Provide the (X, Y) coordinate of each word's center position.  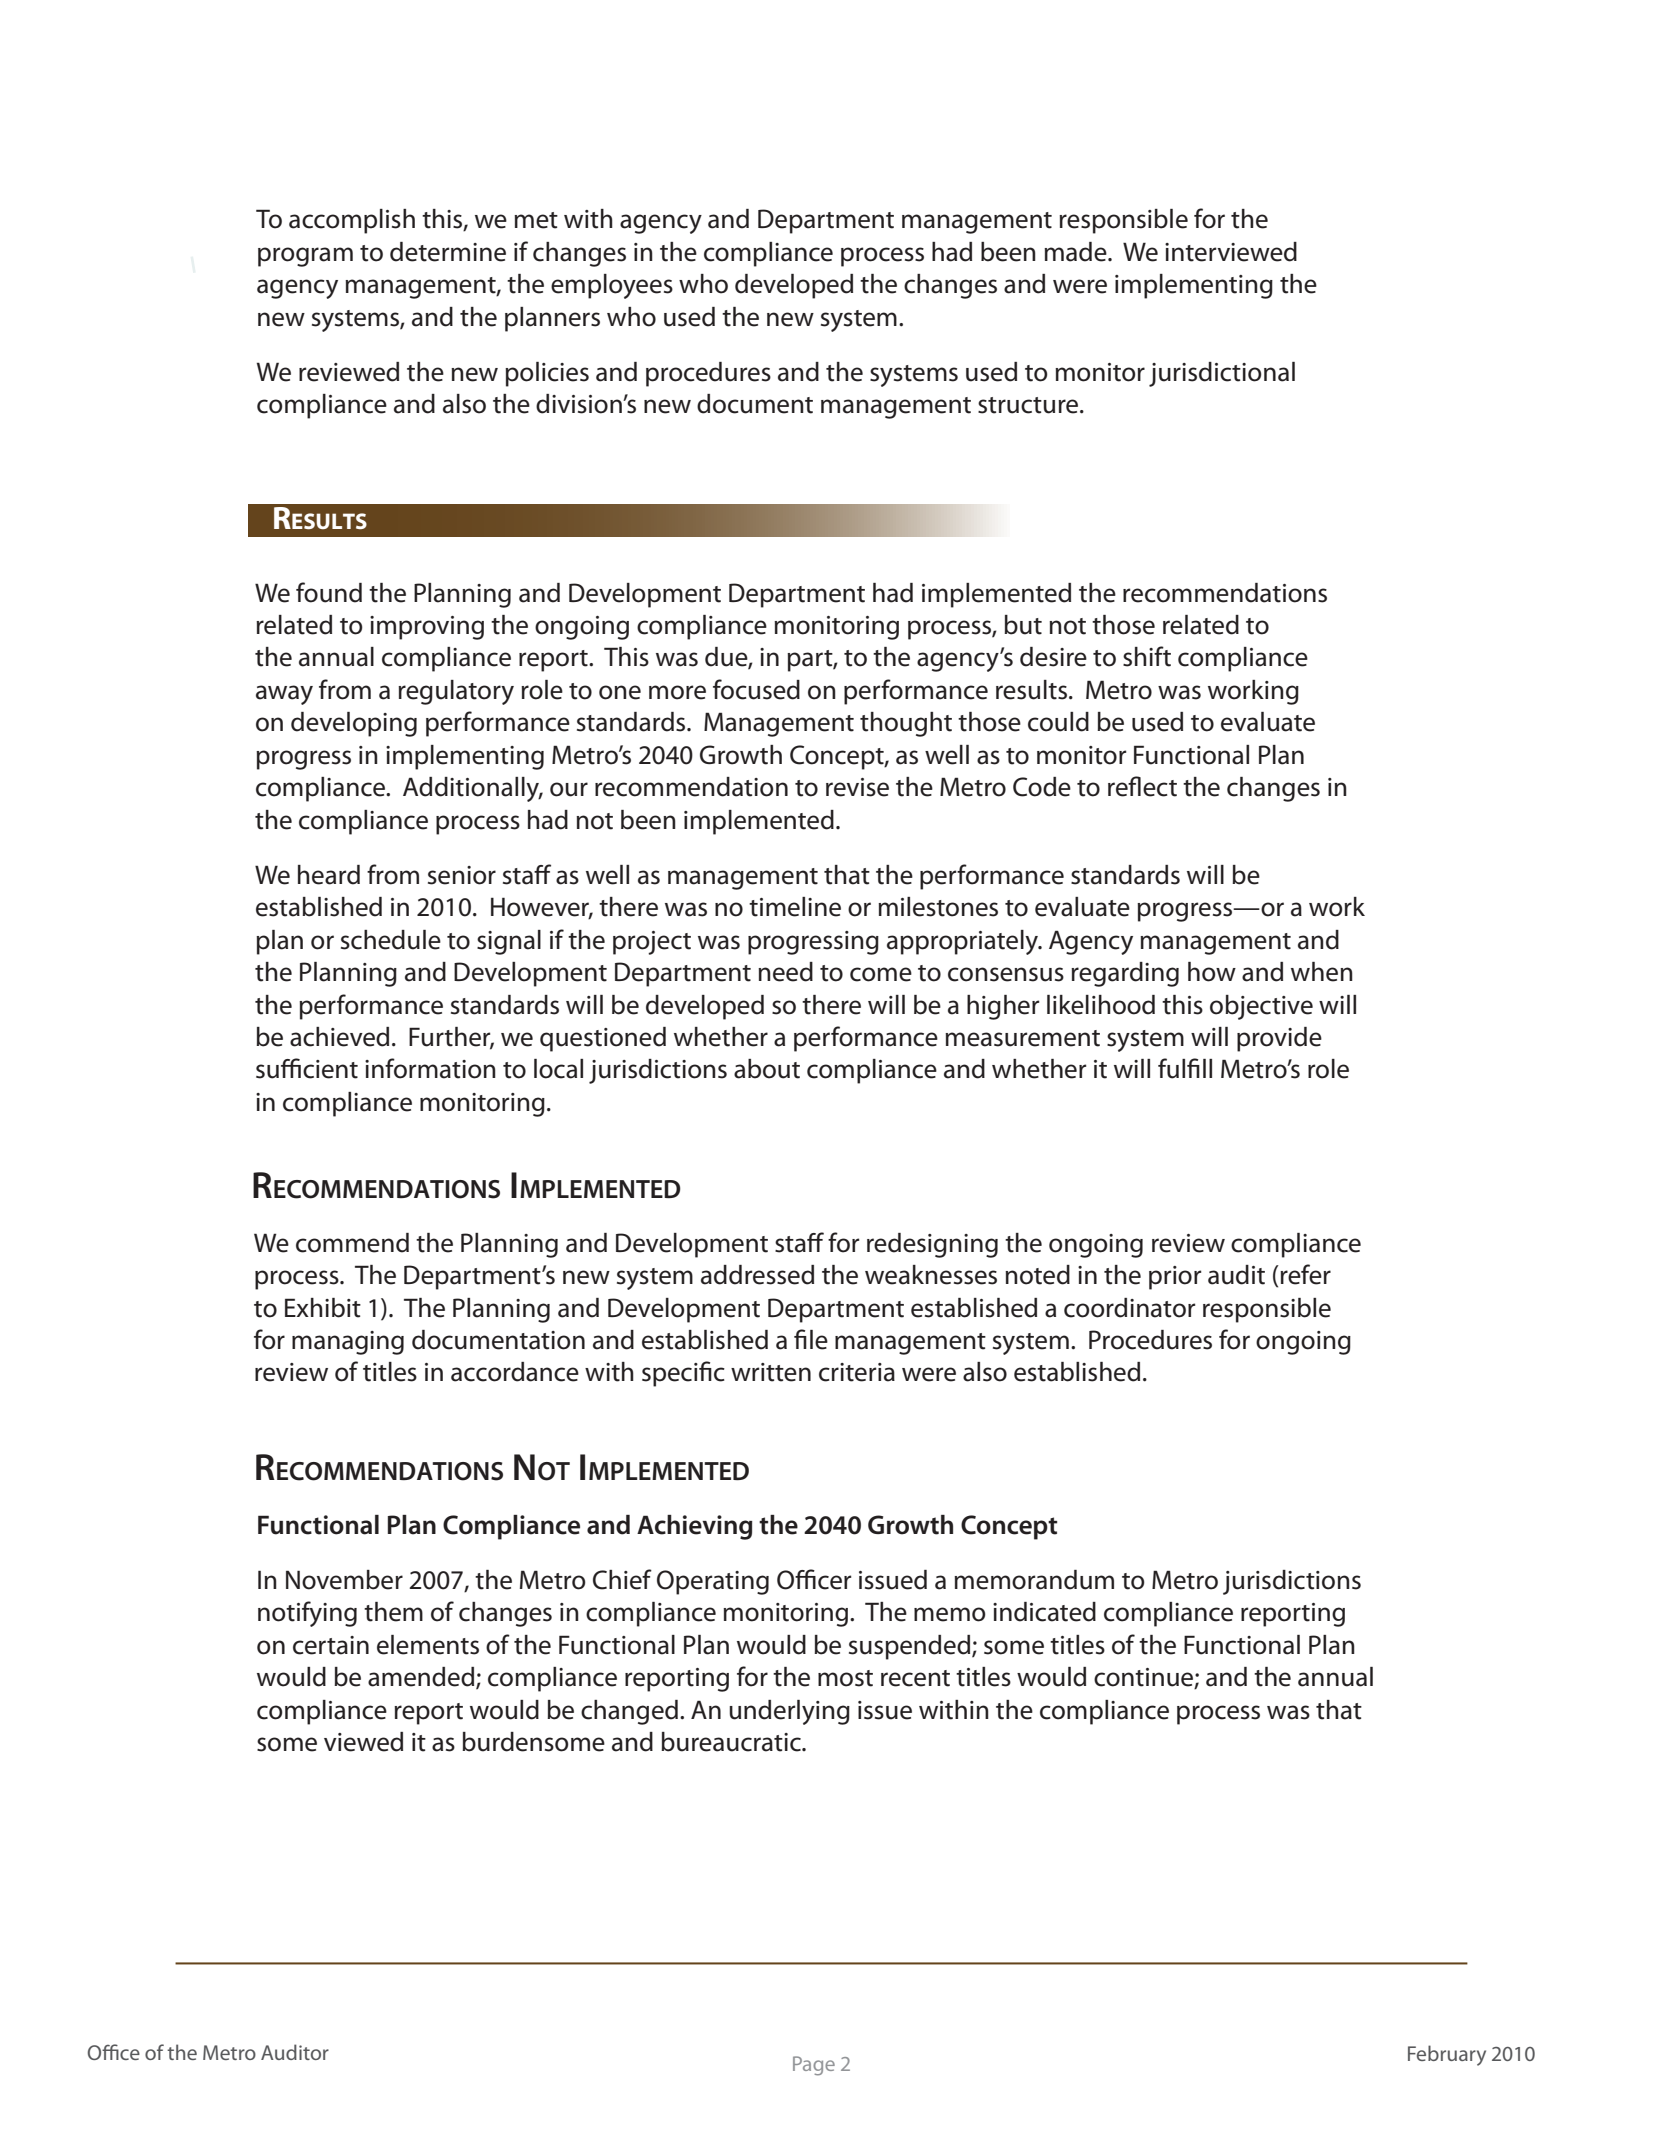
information (430, 1068)
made (1076, 252)
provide (1279, 1039)
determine (448, 252)
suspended (911, 1647)
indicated (1044, 1612)
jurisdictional (1222, 374)
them (393, 1612)
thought (906, 724)
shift (1147, 656)
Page (814, 2066)
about (767, 1069)
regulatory (456, 692)
